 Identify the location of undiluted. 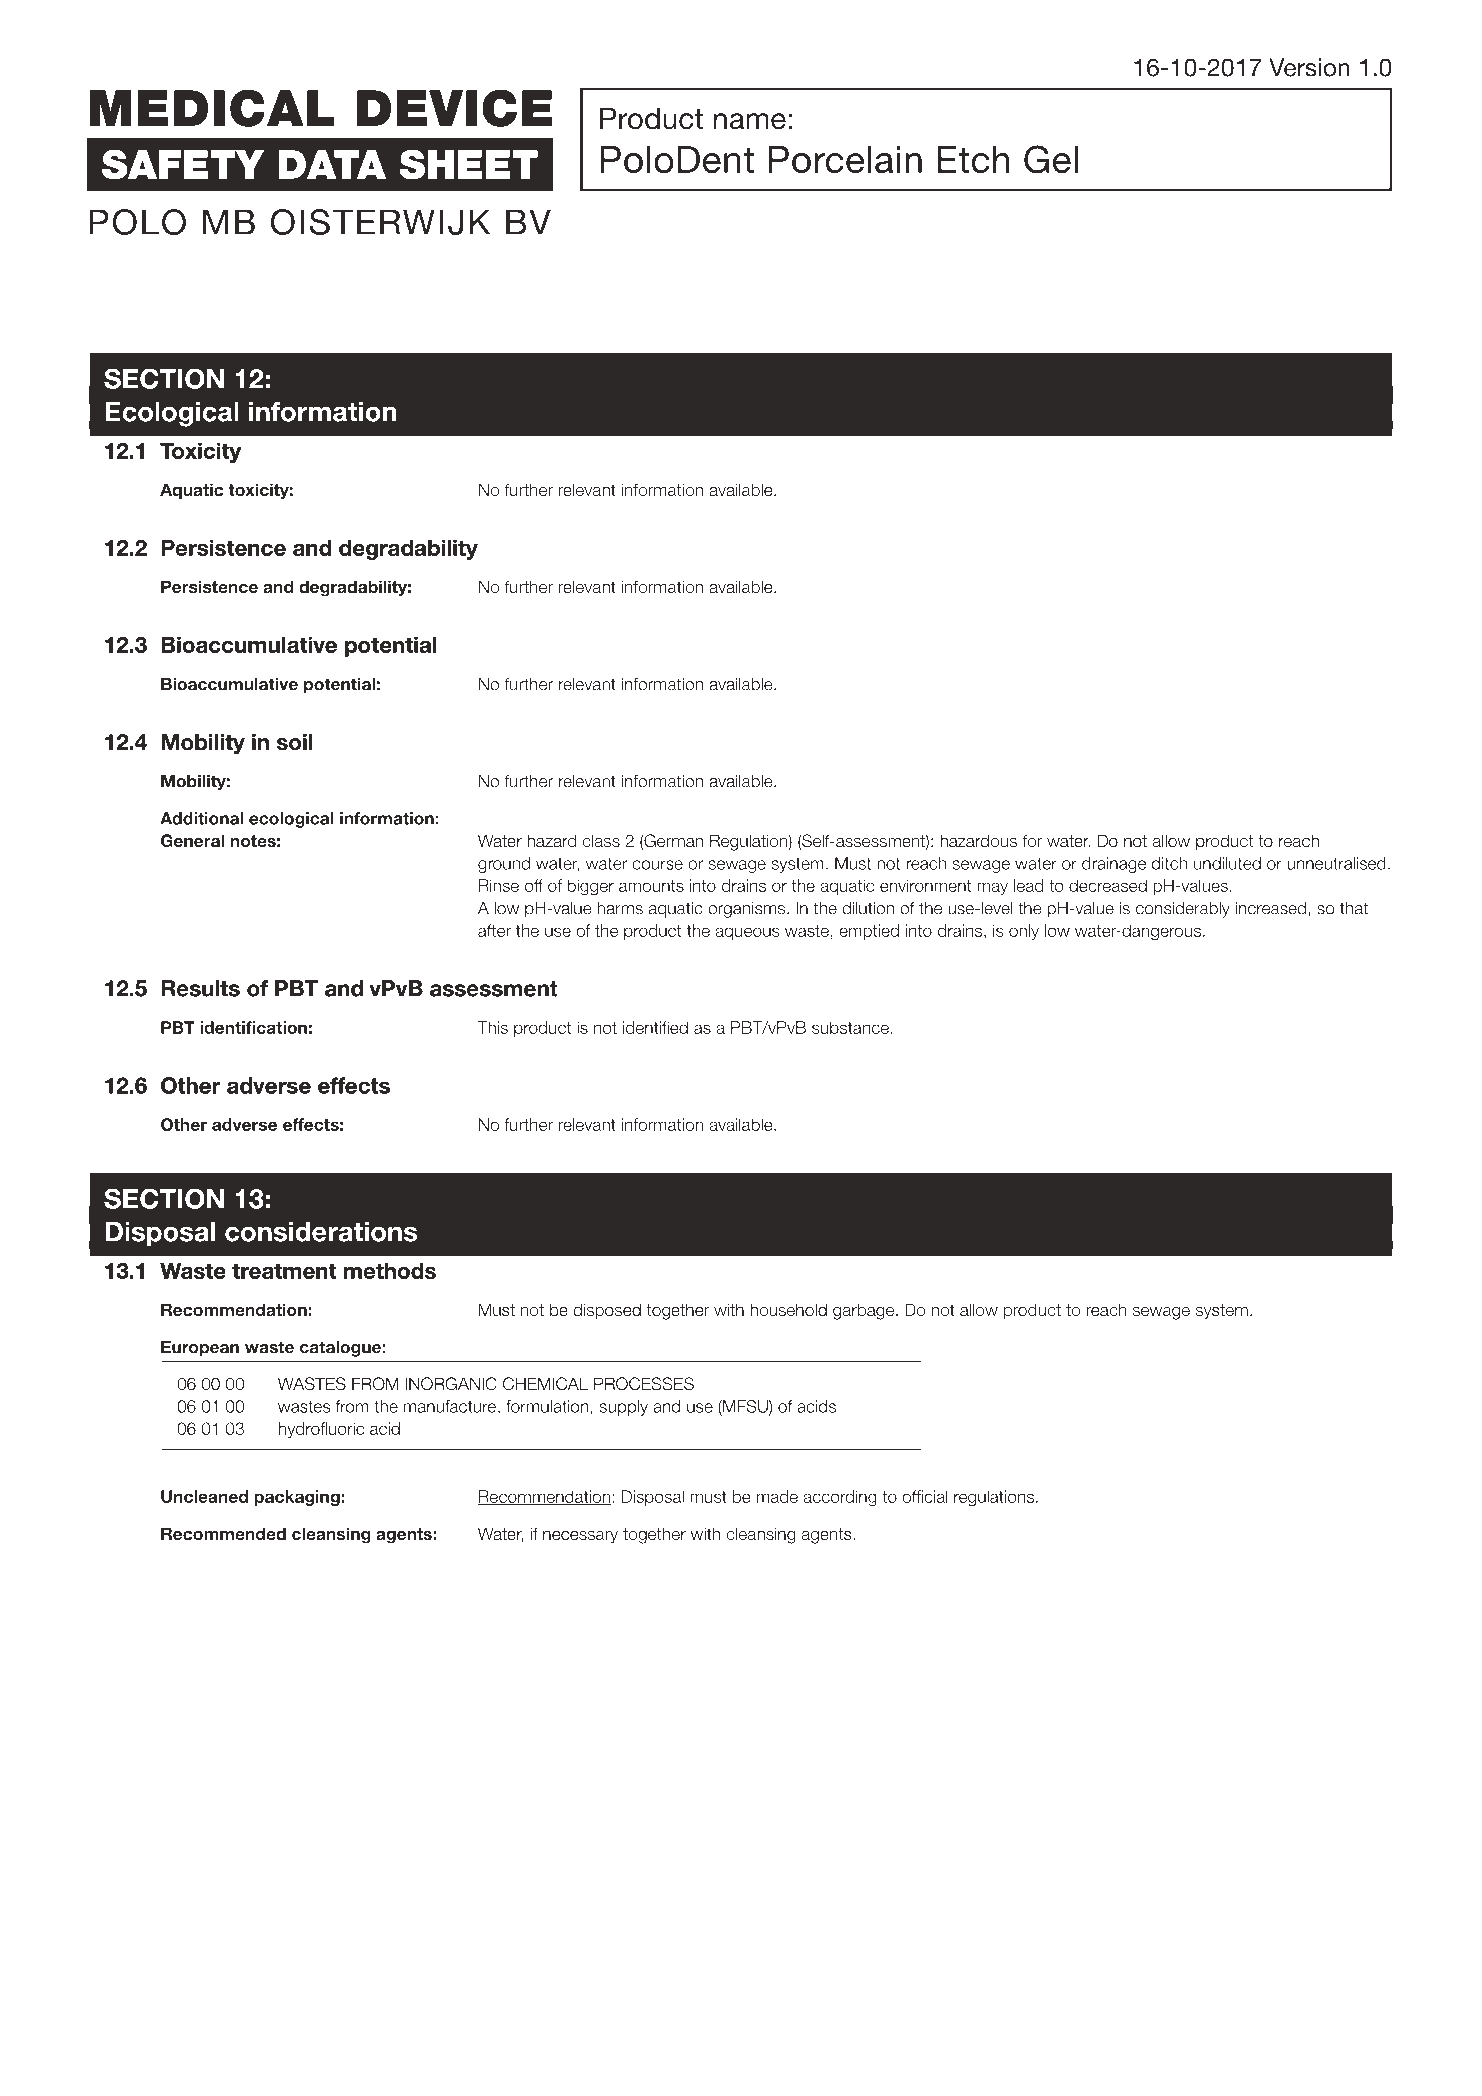
(1227, 863).
